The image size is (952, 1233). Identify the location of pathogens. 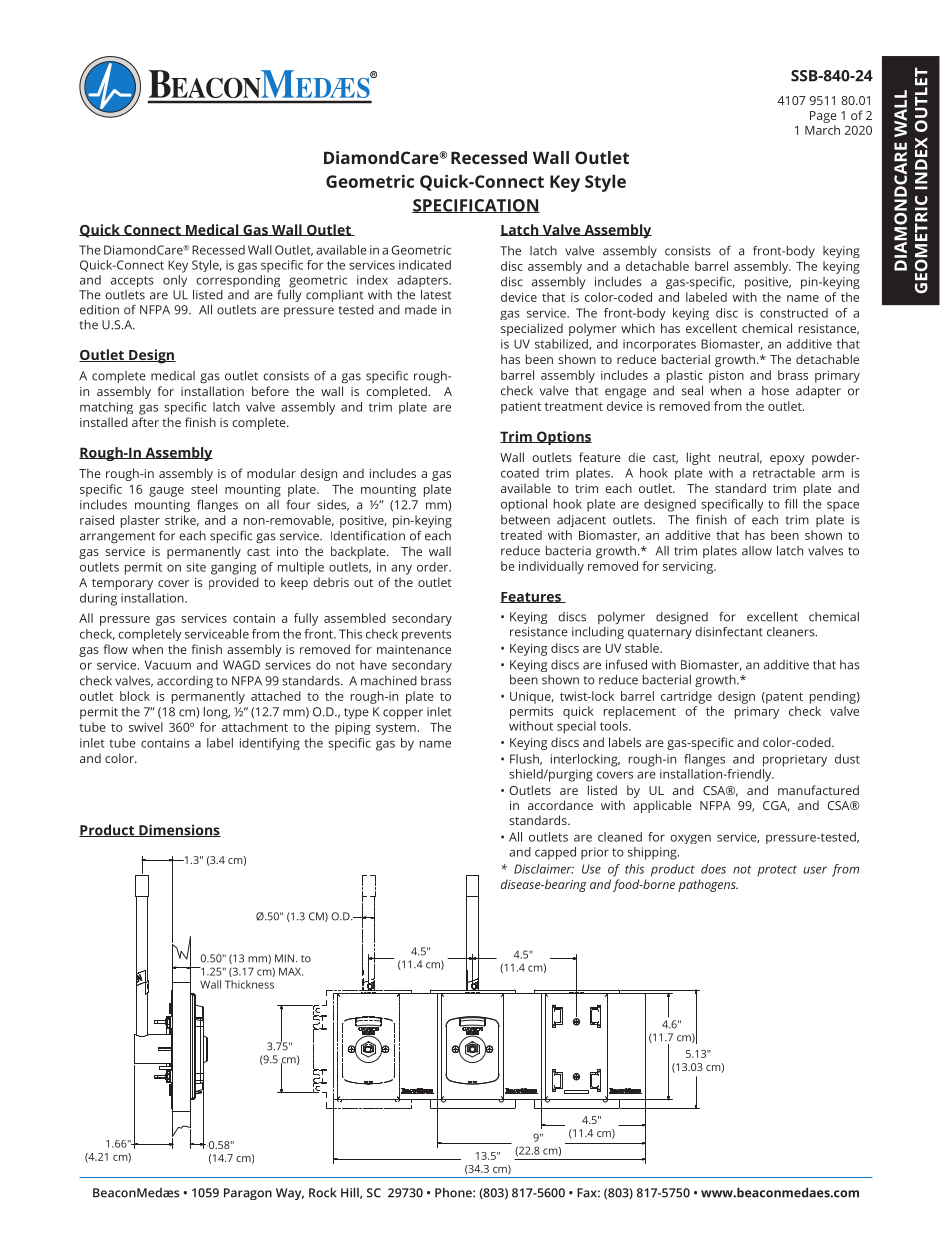
(708, 885).
